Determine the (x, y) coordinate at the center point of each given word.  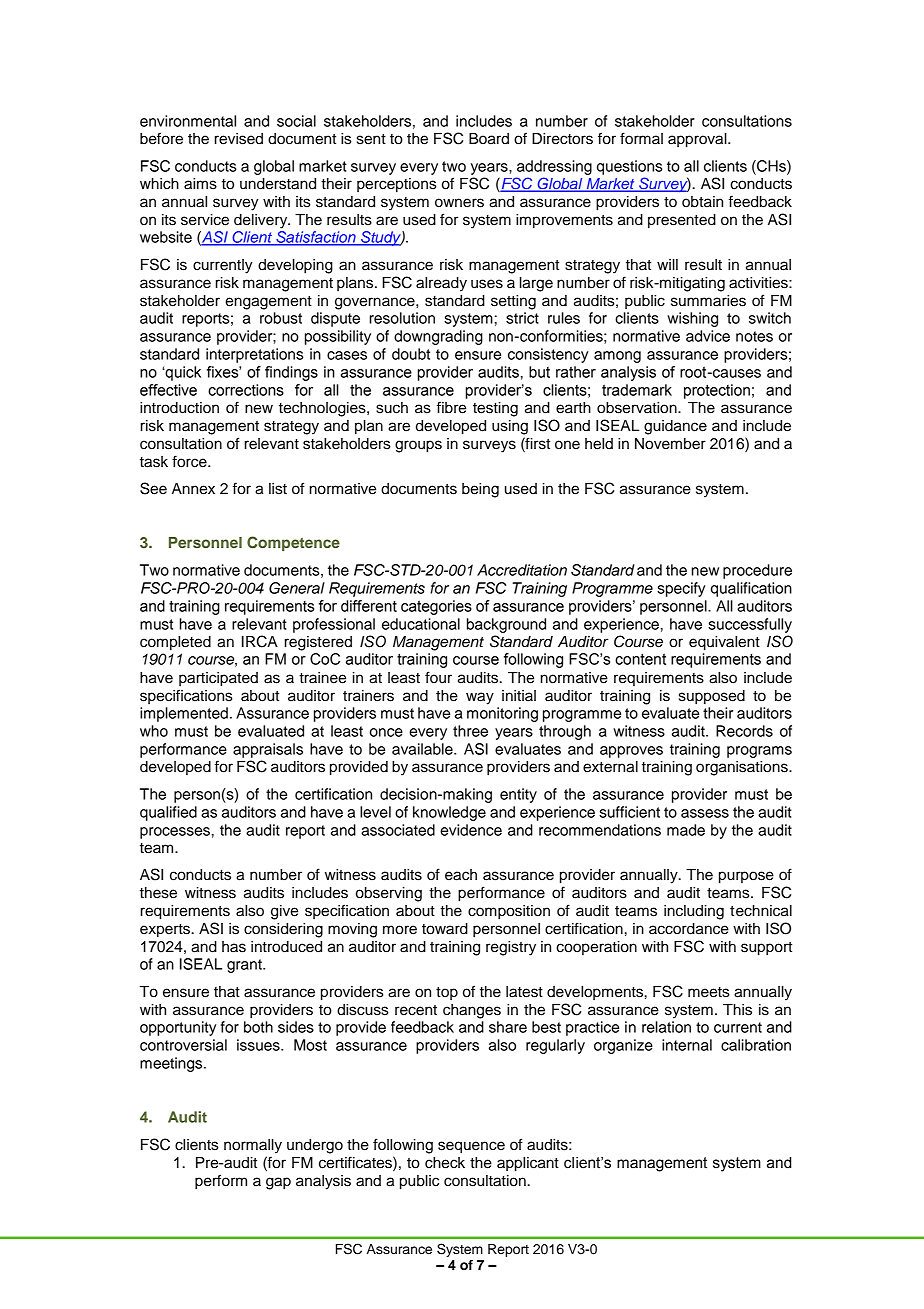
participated (218, 679)
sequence (471, 1147)
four (438, 677)
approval (698, 140)
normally (253, 1146)
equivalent (724, 643)
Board (489, 139)
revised (239, 139)
